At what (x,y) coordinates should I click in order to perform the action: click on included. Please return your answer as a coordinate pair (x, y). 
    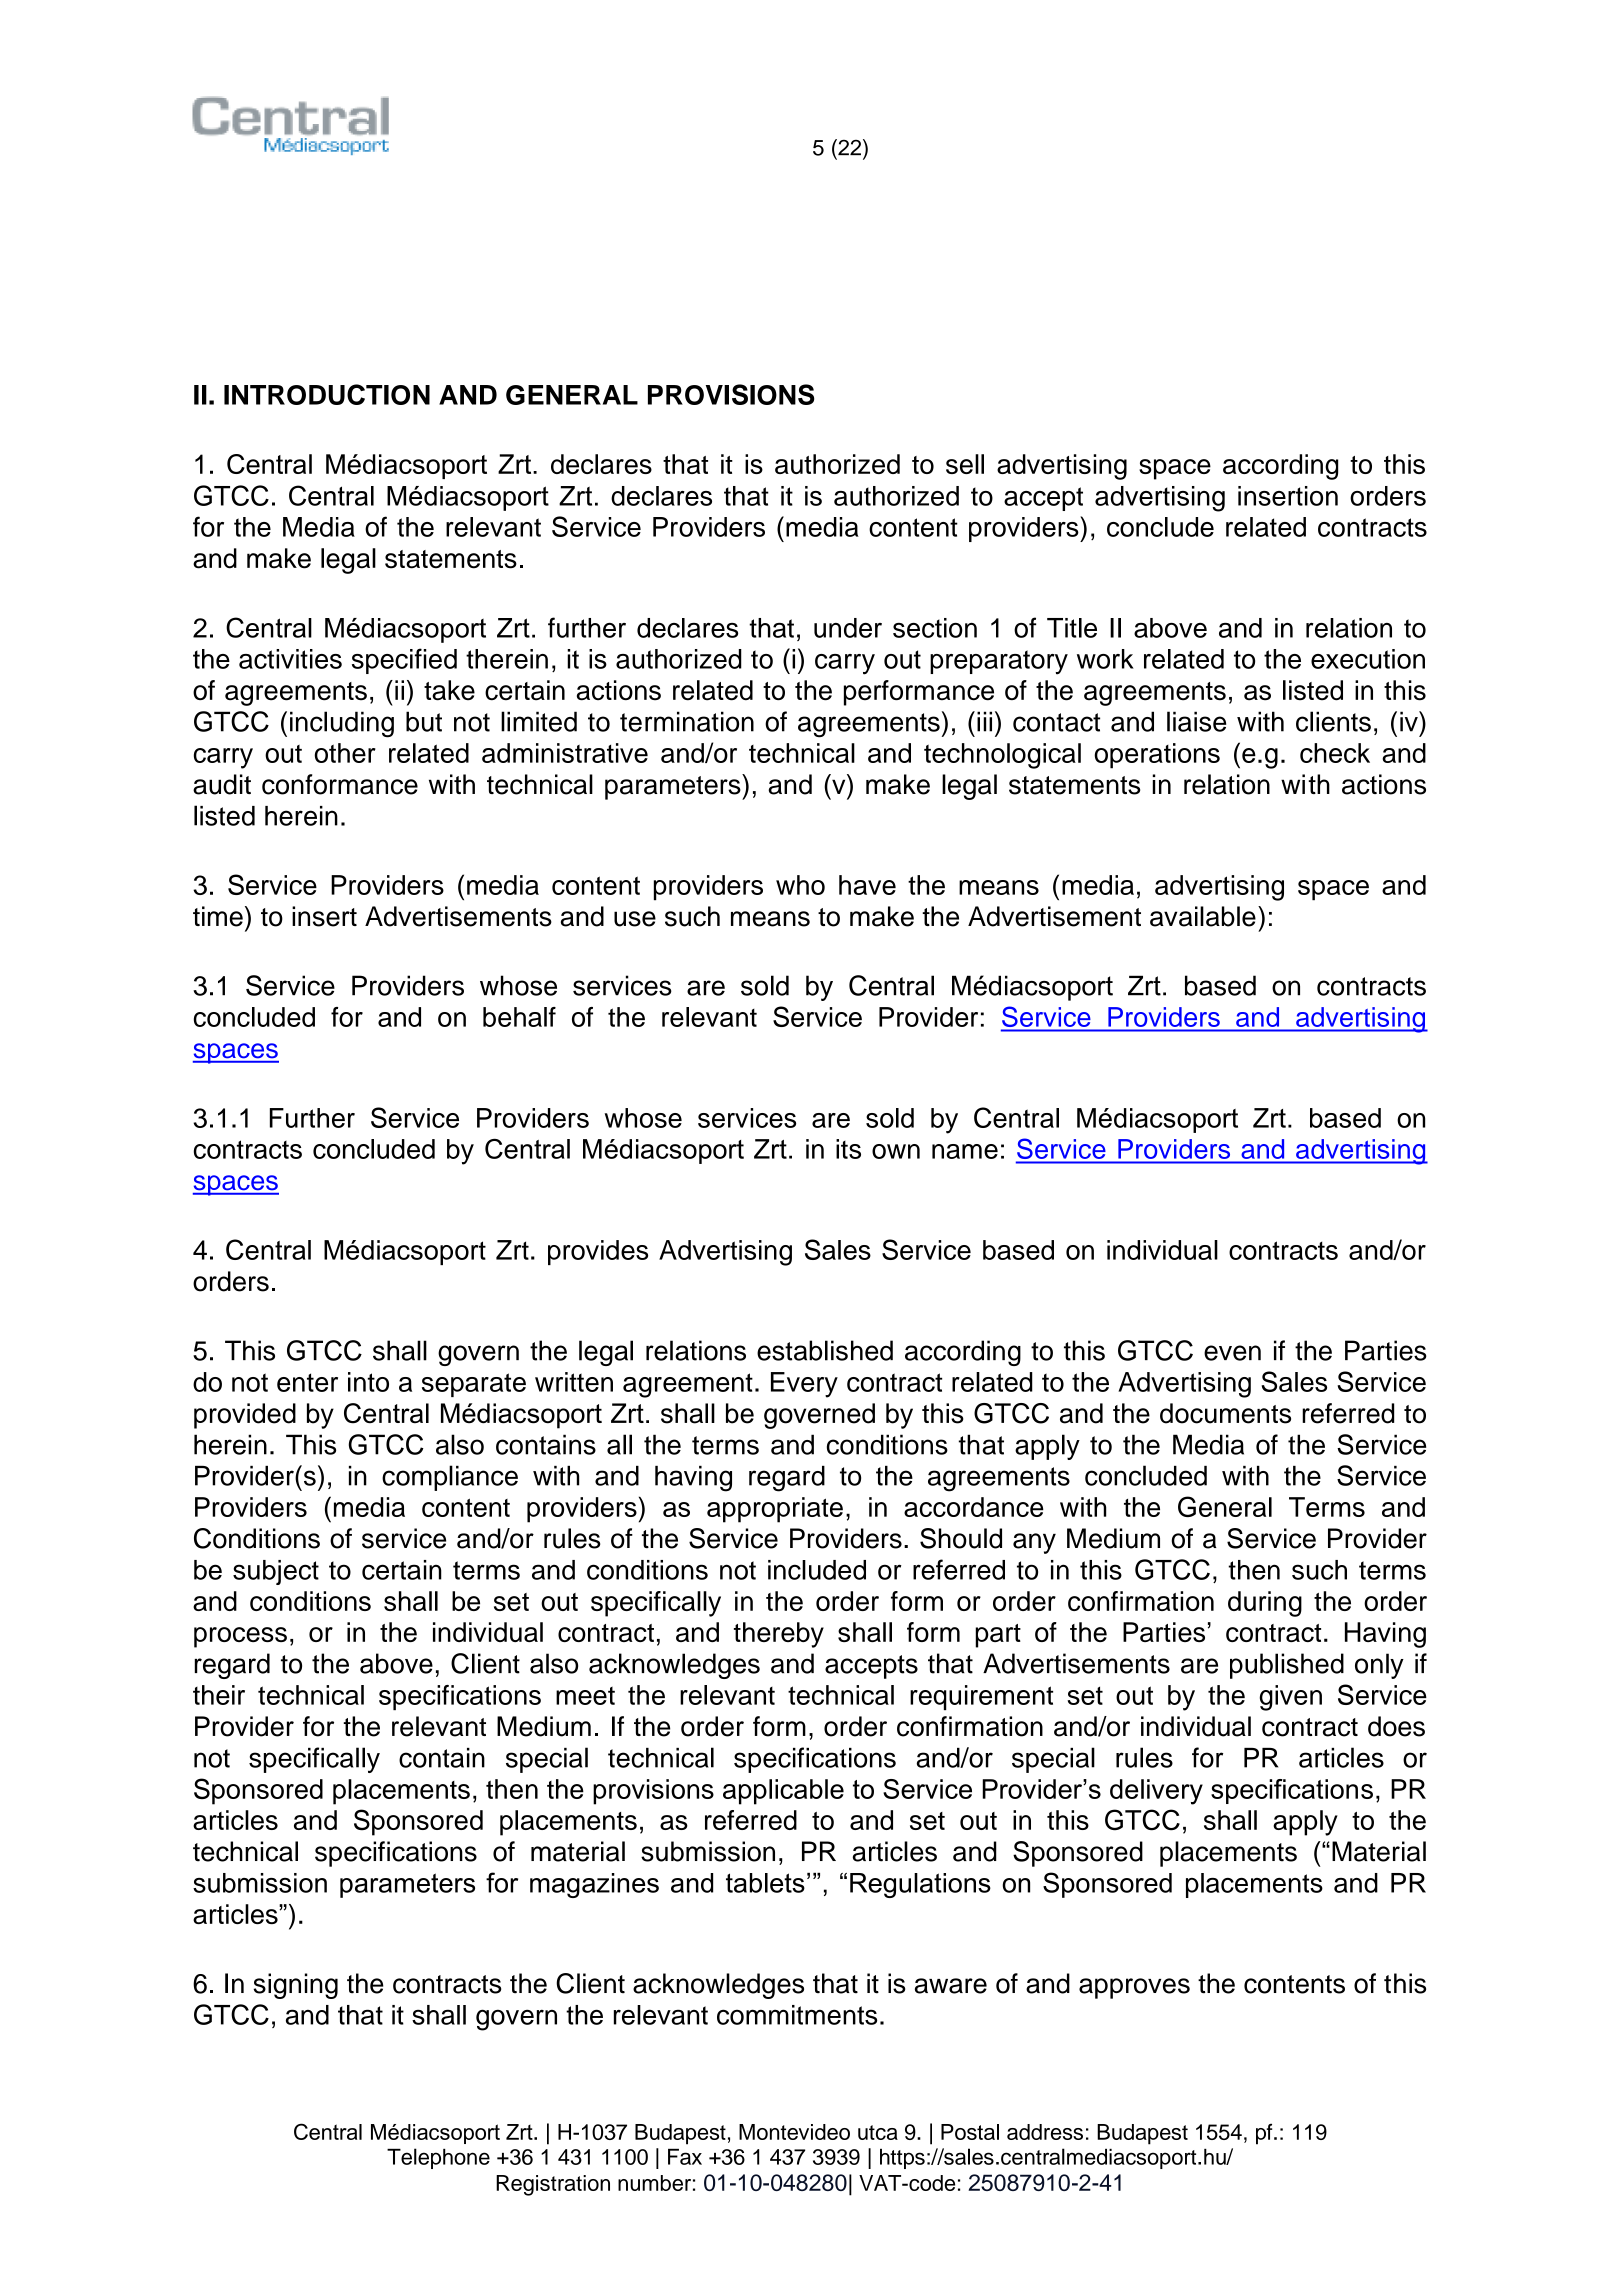
    Looking at the image, I should click on (817, 1570).
